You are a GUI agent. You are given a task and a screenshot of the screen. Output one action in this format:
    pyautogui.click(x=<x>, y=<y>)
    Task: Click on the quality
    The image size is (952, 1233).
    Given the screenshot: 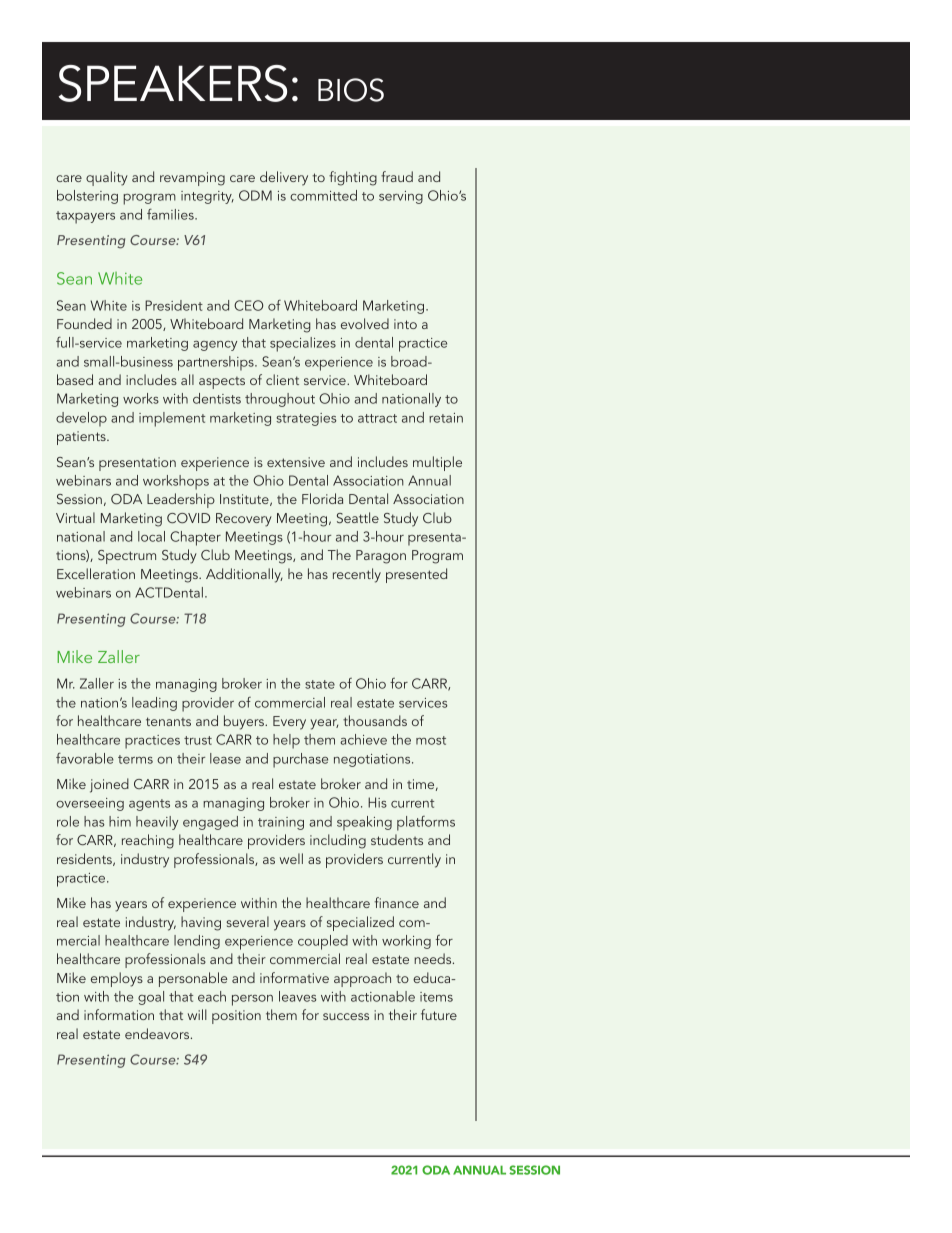 What is the action you would take?
    pyautogui.click(x=107, y=178)
